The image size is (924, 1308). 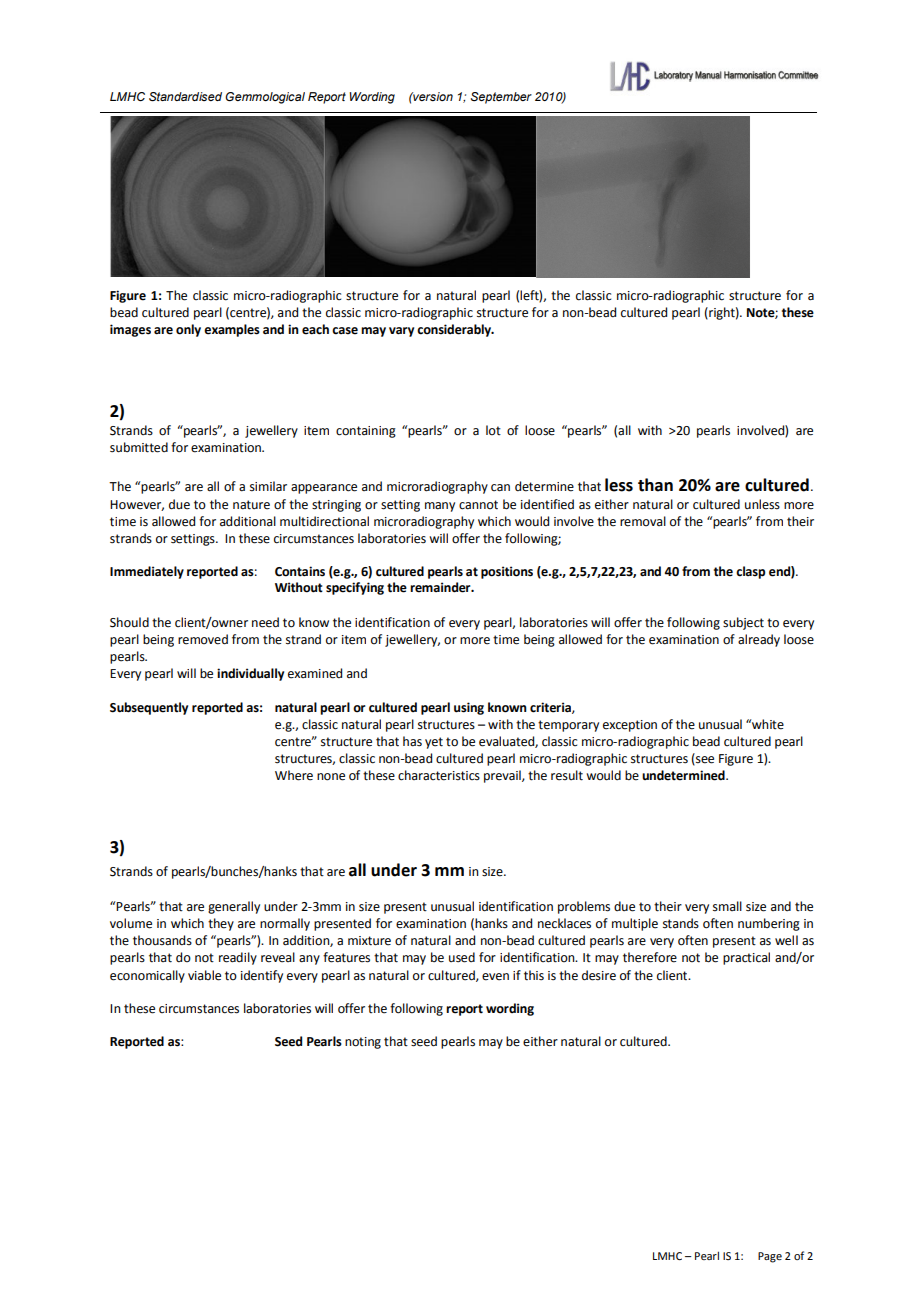 What do you see at coordinates (455, 330) in the document?
I see `considerably` at bounding box center [455, 330].
